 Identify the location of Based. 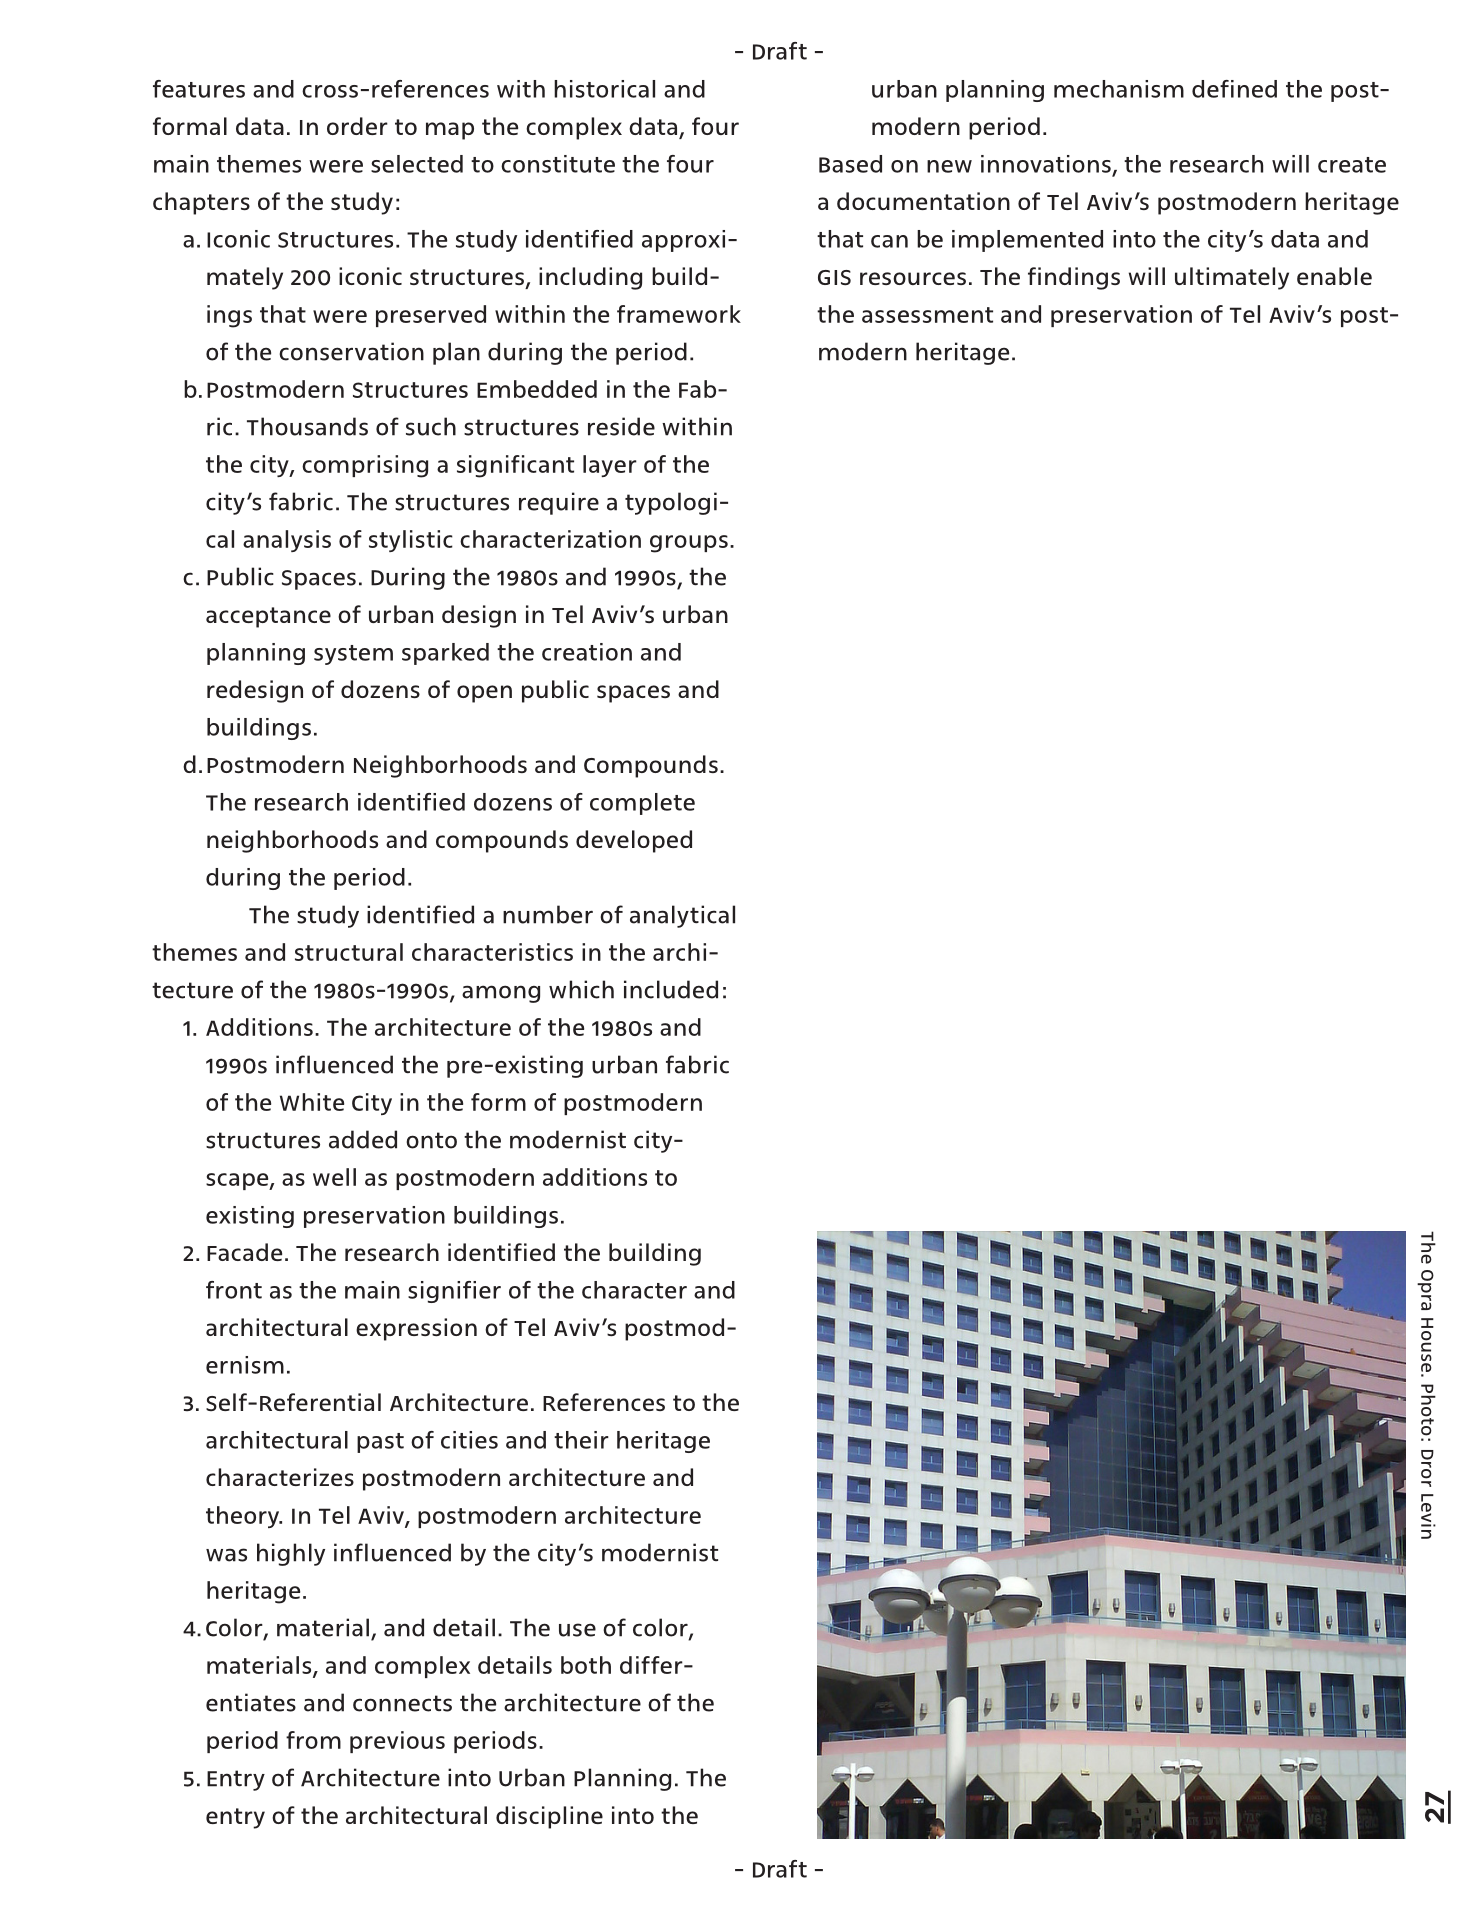
(850, 164).
